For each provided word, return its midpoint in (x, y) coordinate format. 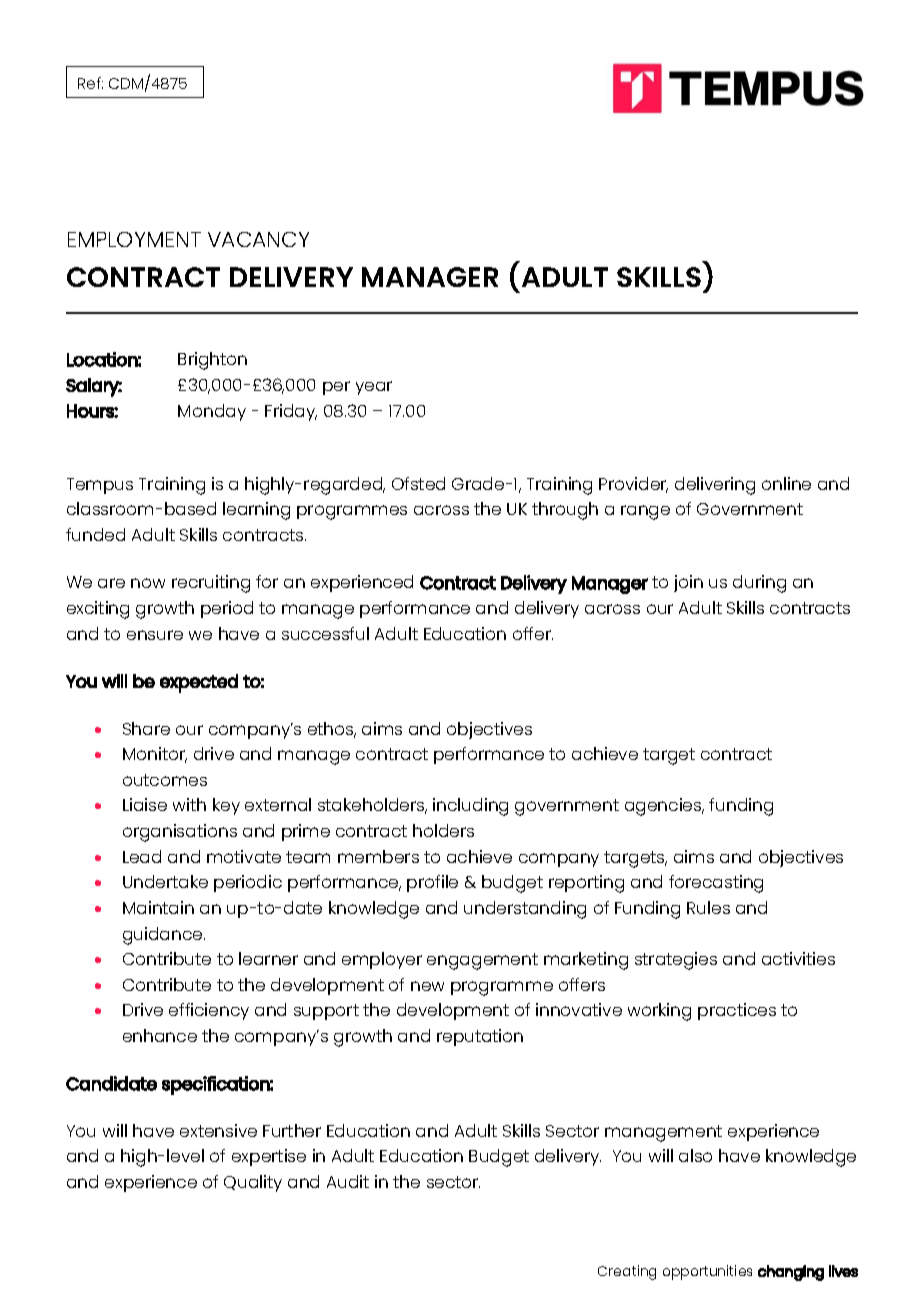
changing (791, 1273)
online (786, 483)
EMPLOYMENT (134, 239)
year (374, 388)
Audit (348, 1181)
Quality (253, 1183)
